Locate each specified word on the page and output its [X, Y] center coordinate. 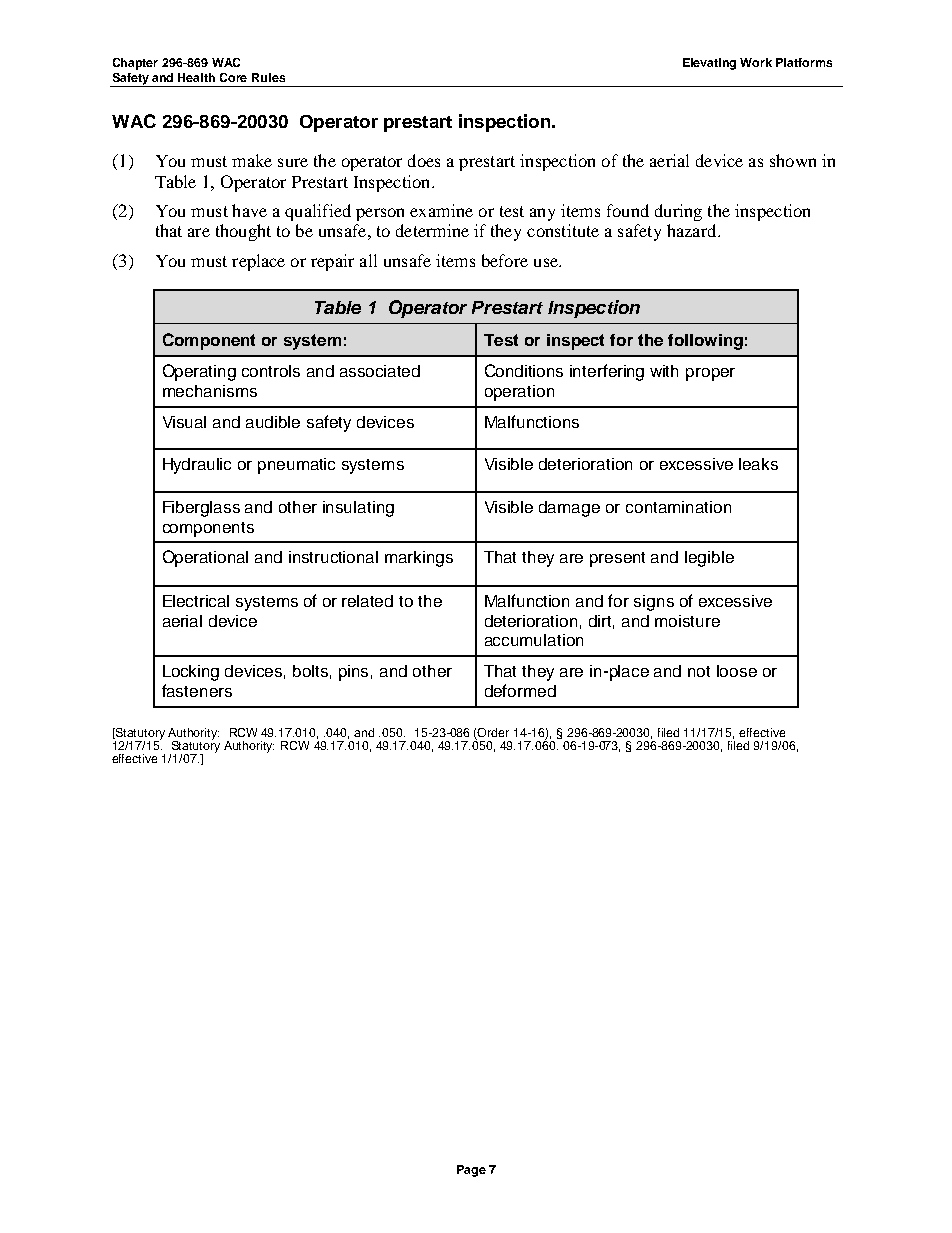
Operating [199, 372]
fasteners [197, 690]
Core [233, 77]
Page [471, 1171]
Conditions [524, 370]
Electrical [196, 601]
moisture [687, 621]
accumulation [534, 640]
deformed [520, 690]
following [705, 342]
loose [737, 671]
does [424, 160]
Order [493, 732]
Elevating [709, 64]
